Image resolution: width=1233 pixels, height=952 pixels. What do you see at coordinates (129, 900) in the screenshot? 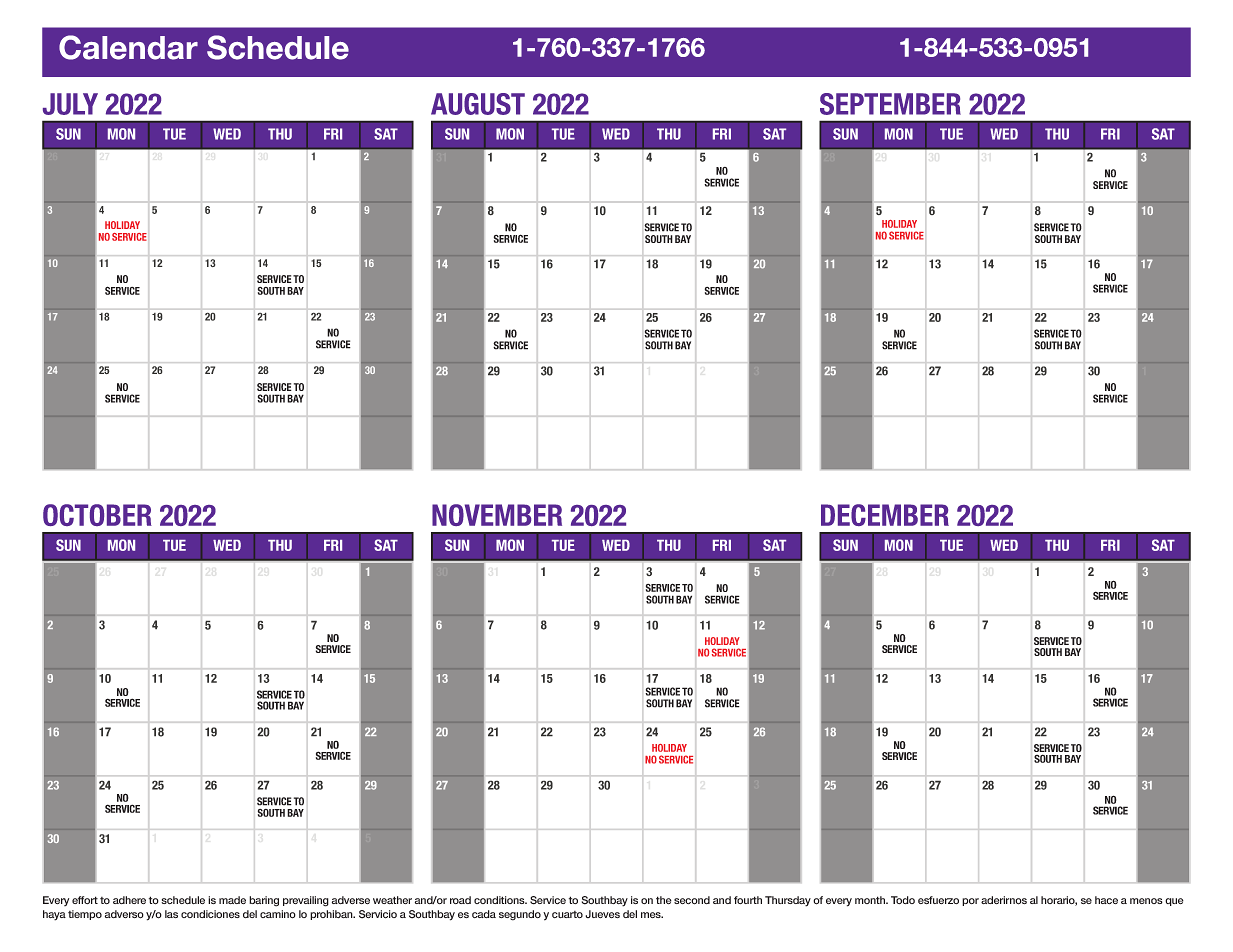
I see `adhere` at bounding box center [129, 900].
